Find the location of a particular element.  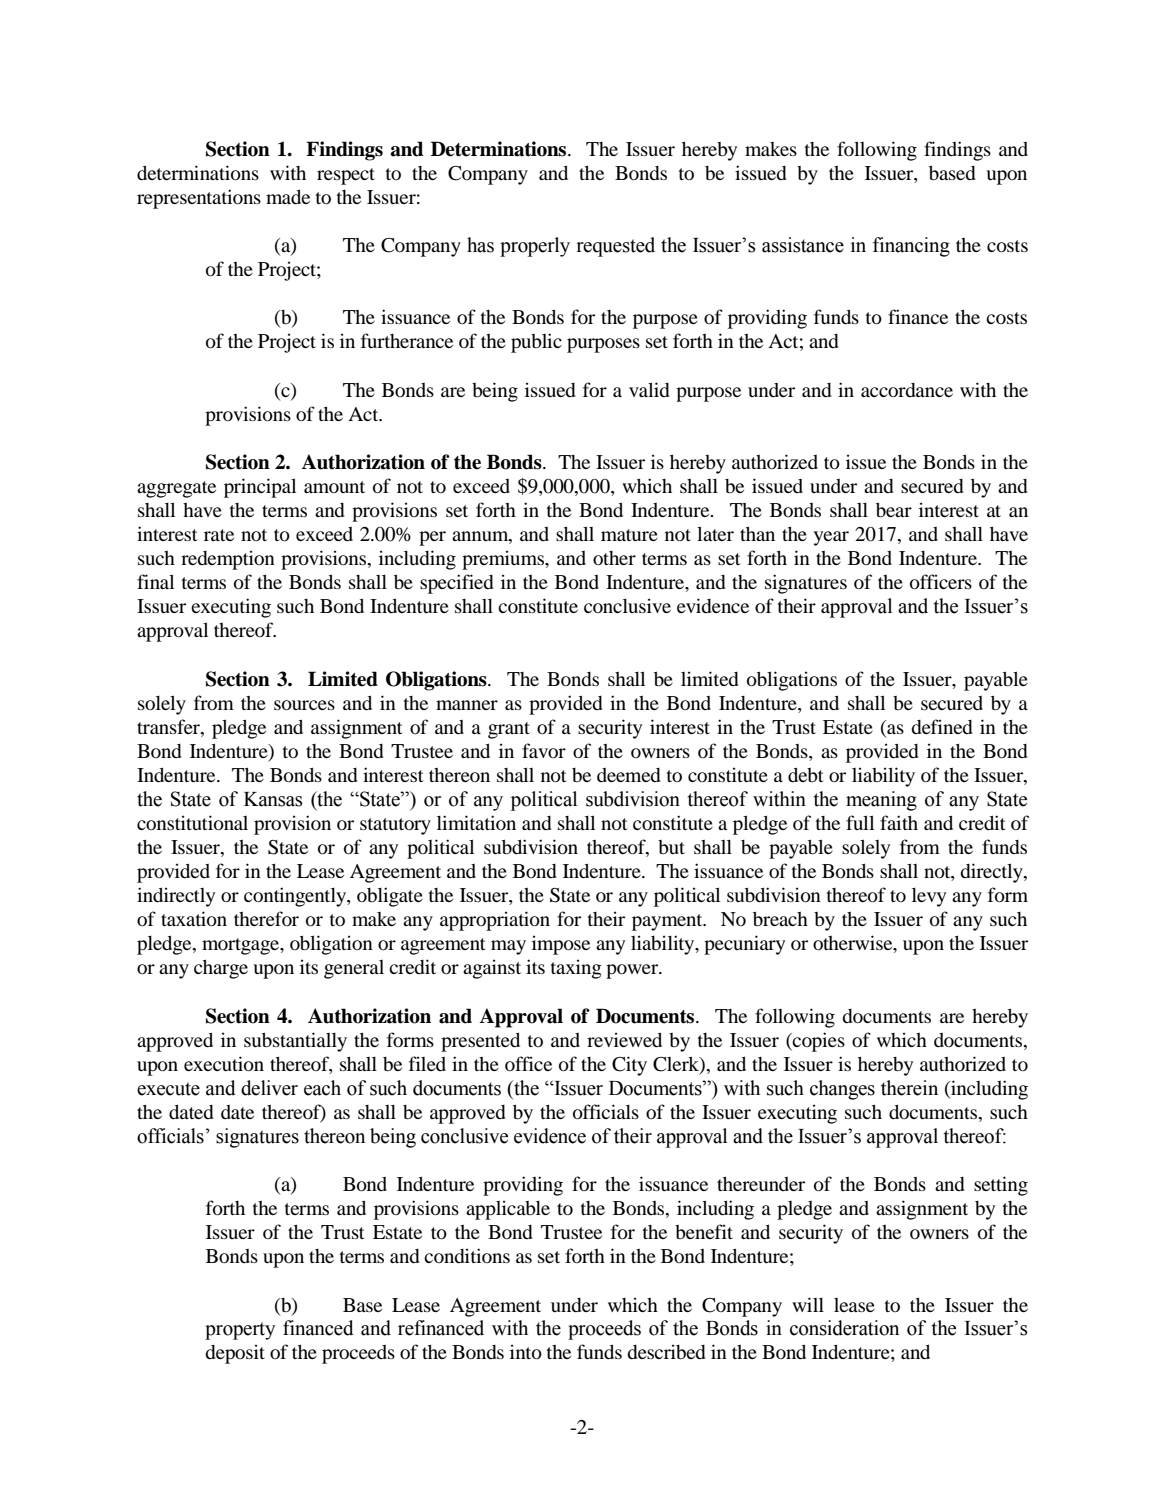

levy is located at coordinates (929, 897).
